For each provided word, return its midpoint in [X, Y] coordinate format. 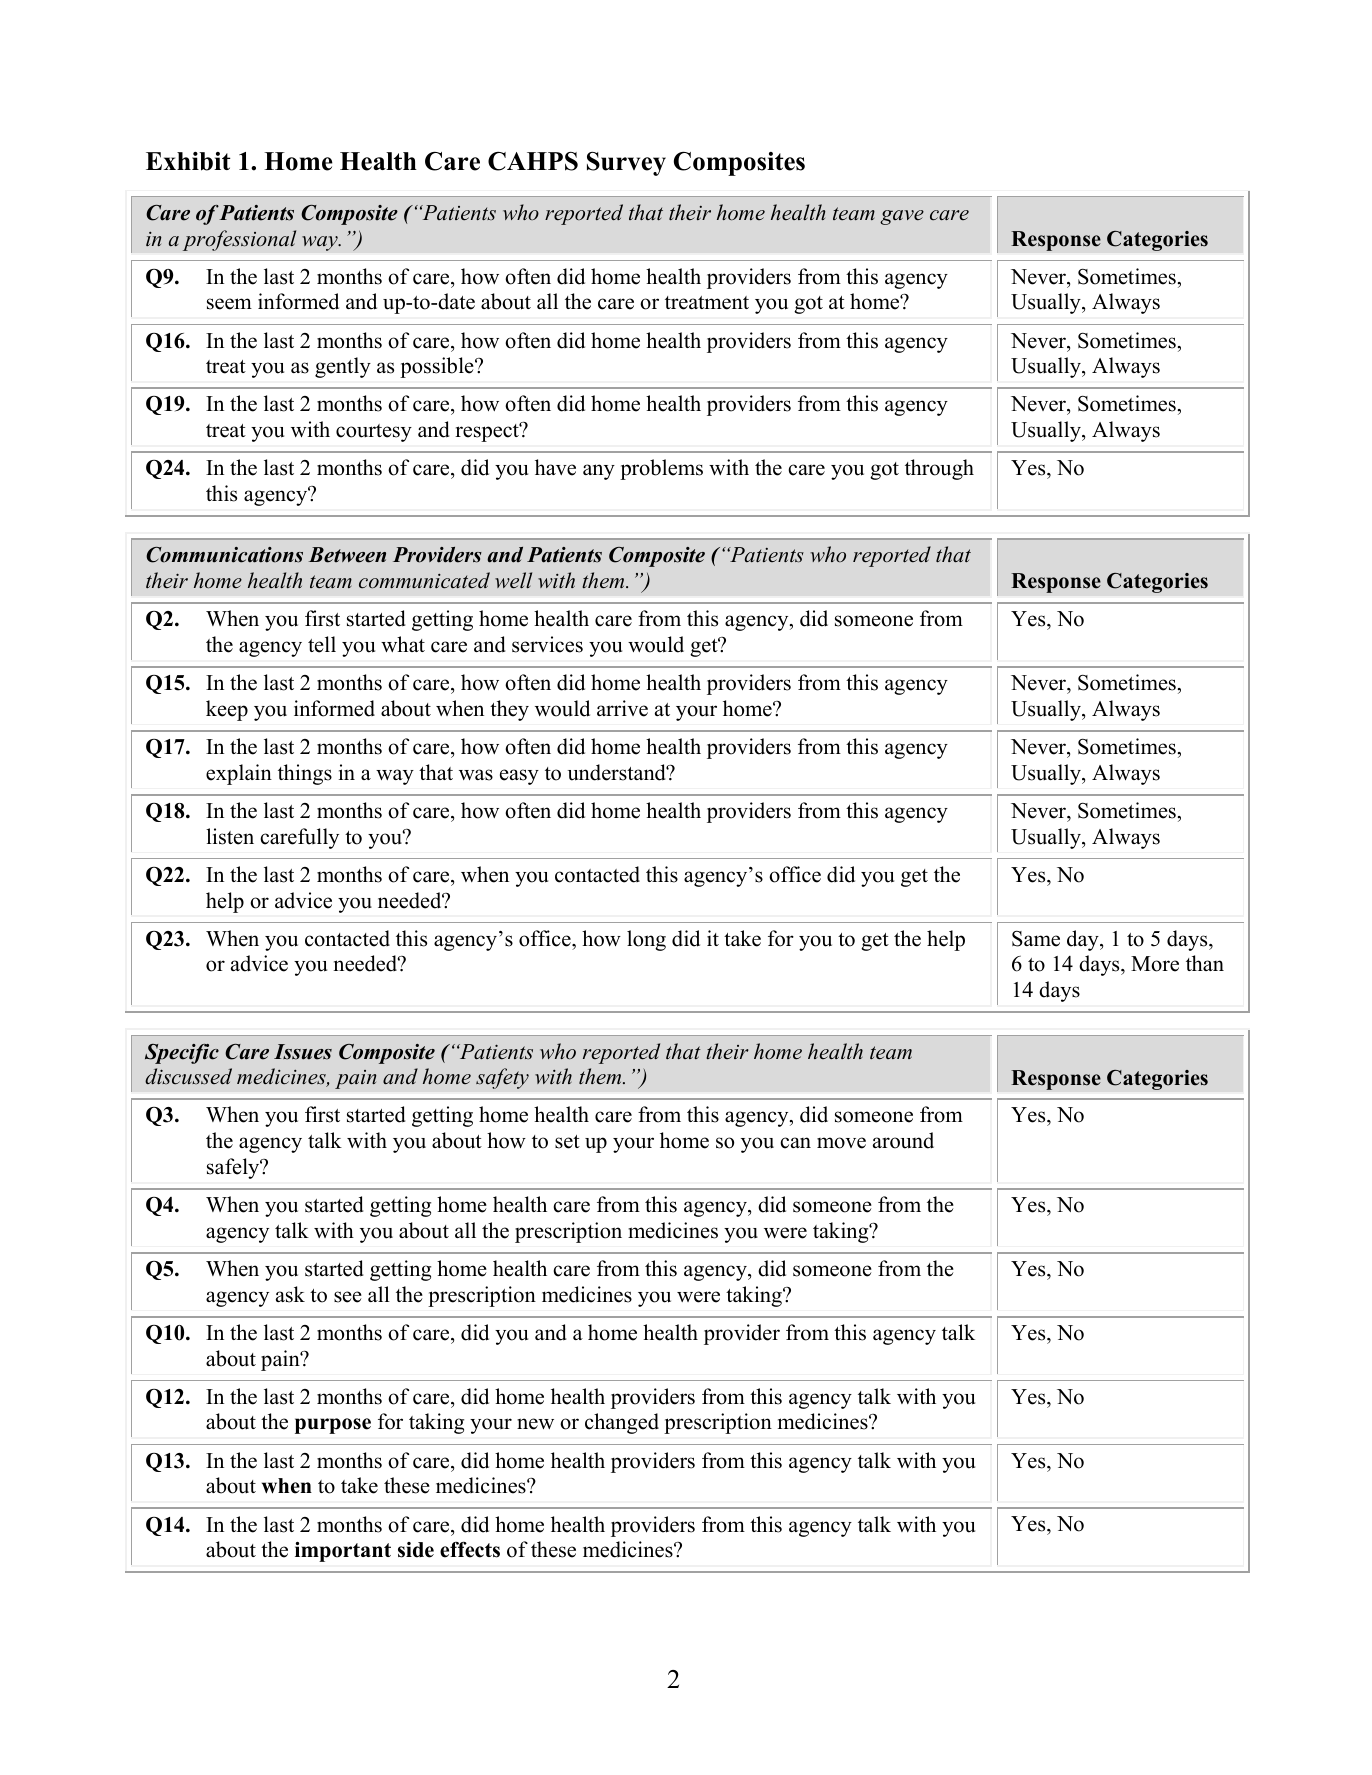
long [646, 940]
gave [902, 217]
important [343, 1552]
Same [1036, 939]
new [535, 1424]
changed [622, 1423]
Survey [626, 164]
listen [230, 836]
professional [239, 240]
